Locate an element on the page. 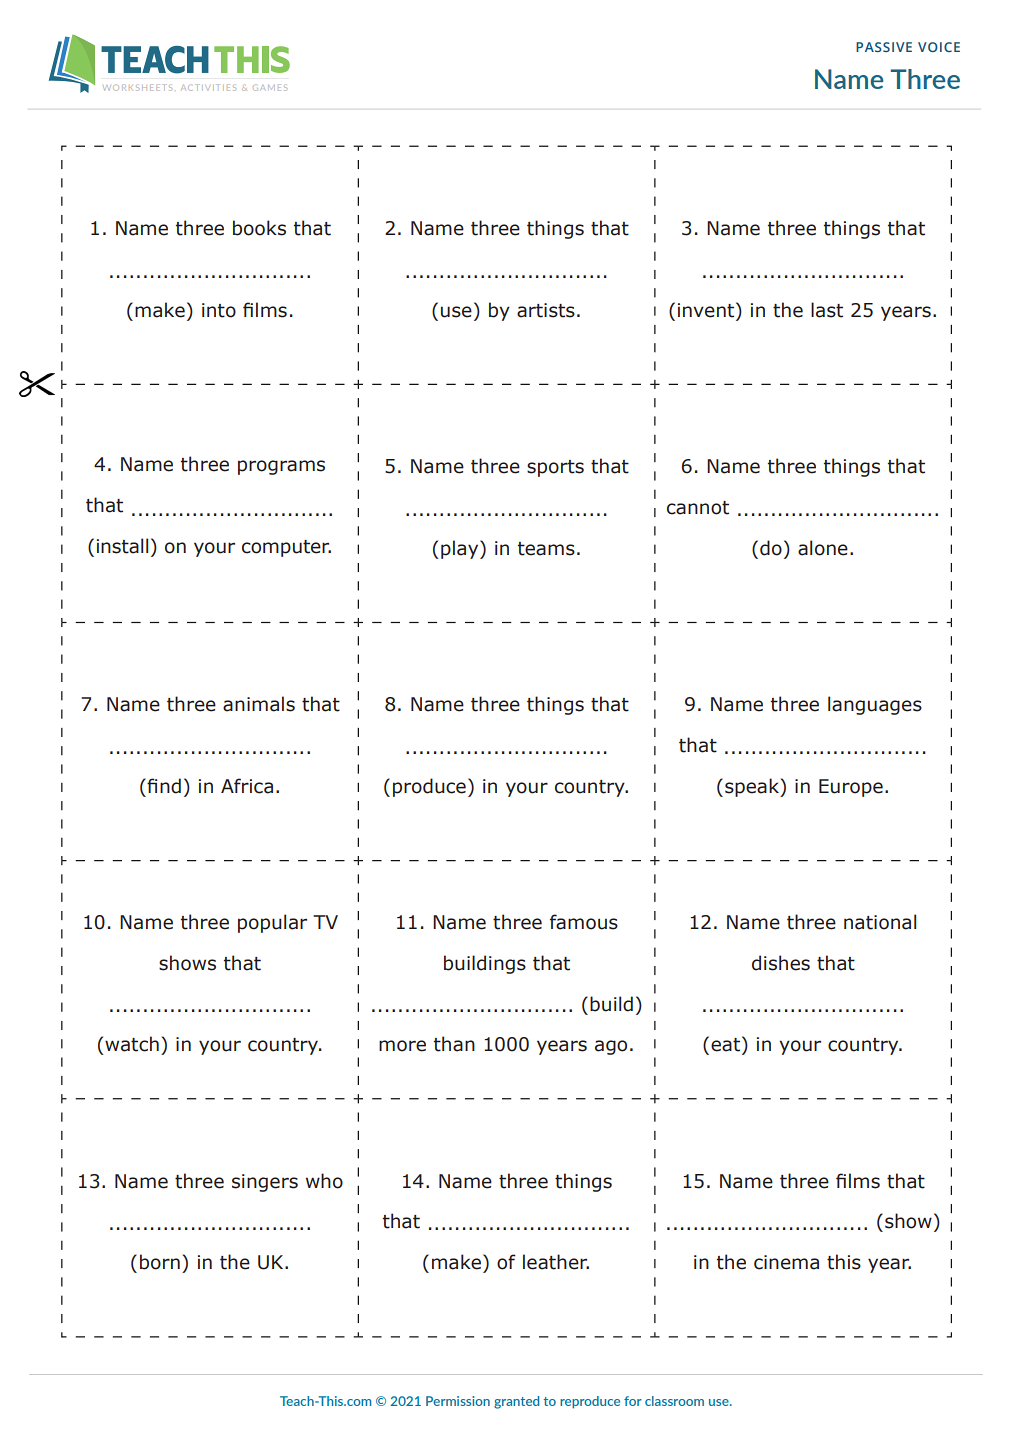 The width and height of the document is (1012, 1431). popular is located at coordinates (272, 923).
